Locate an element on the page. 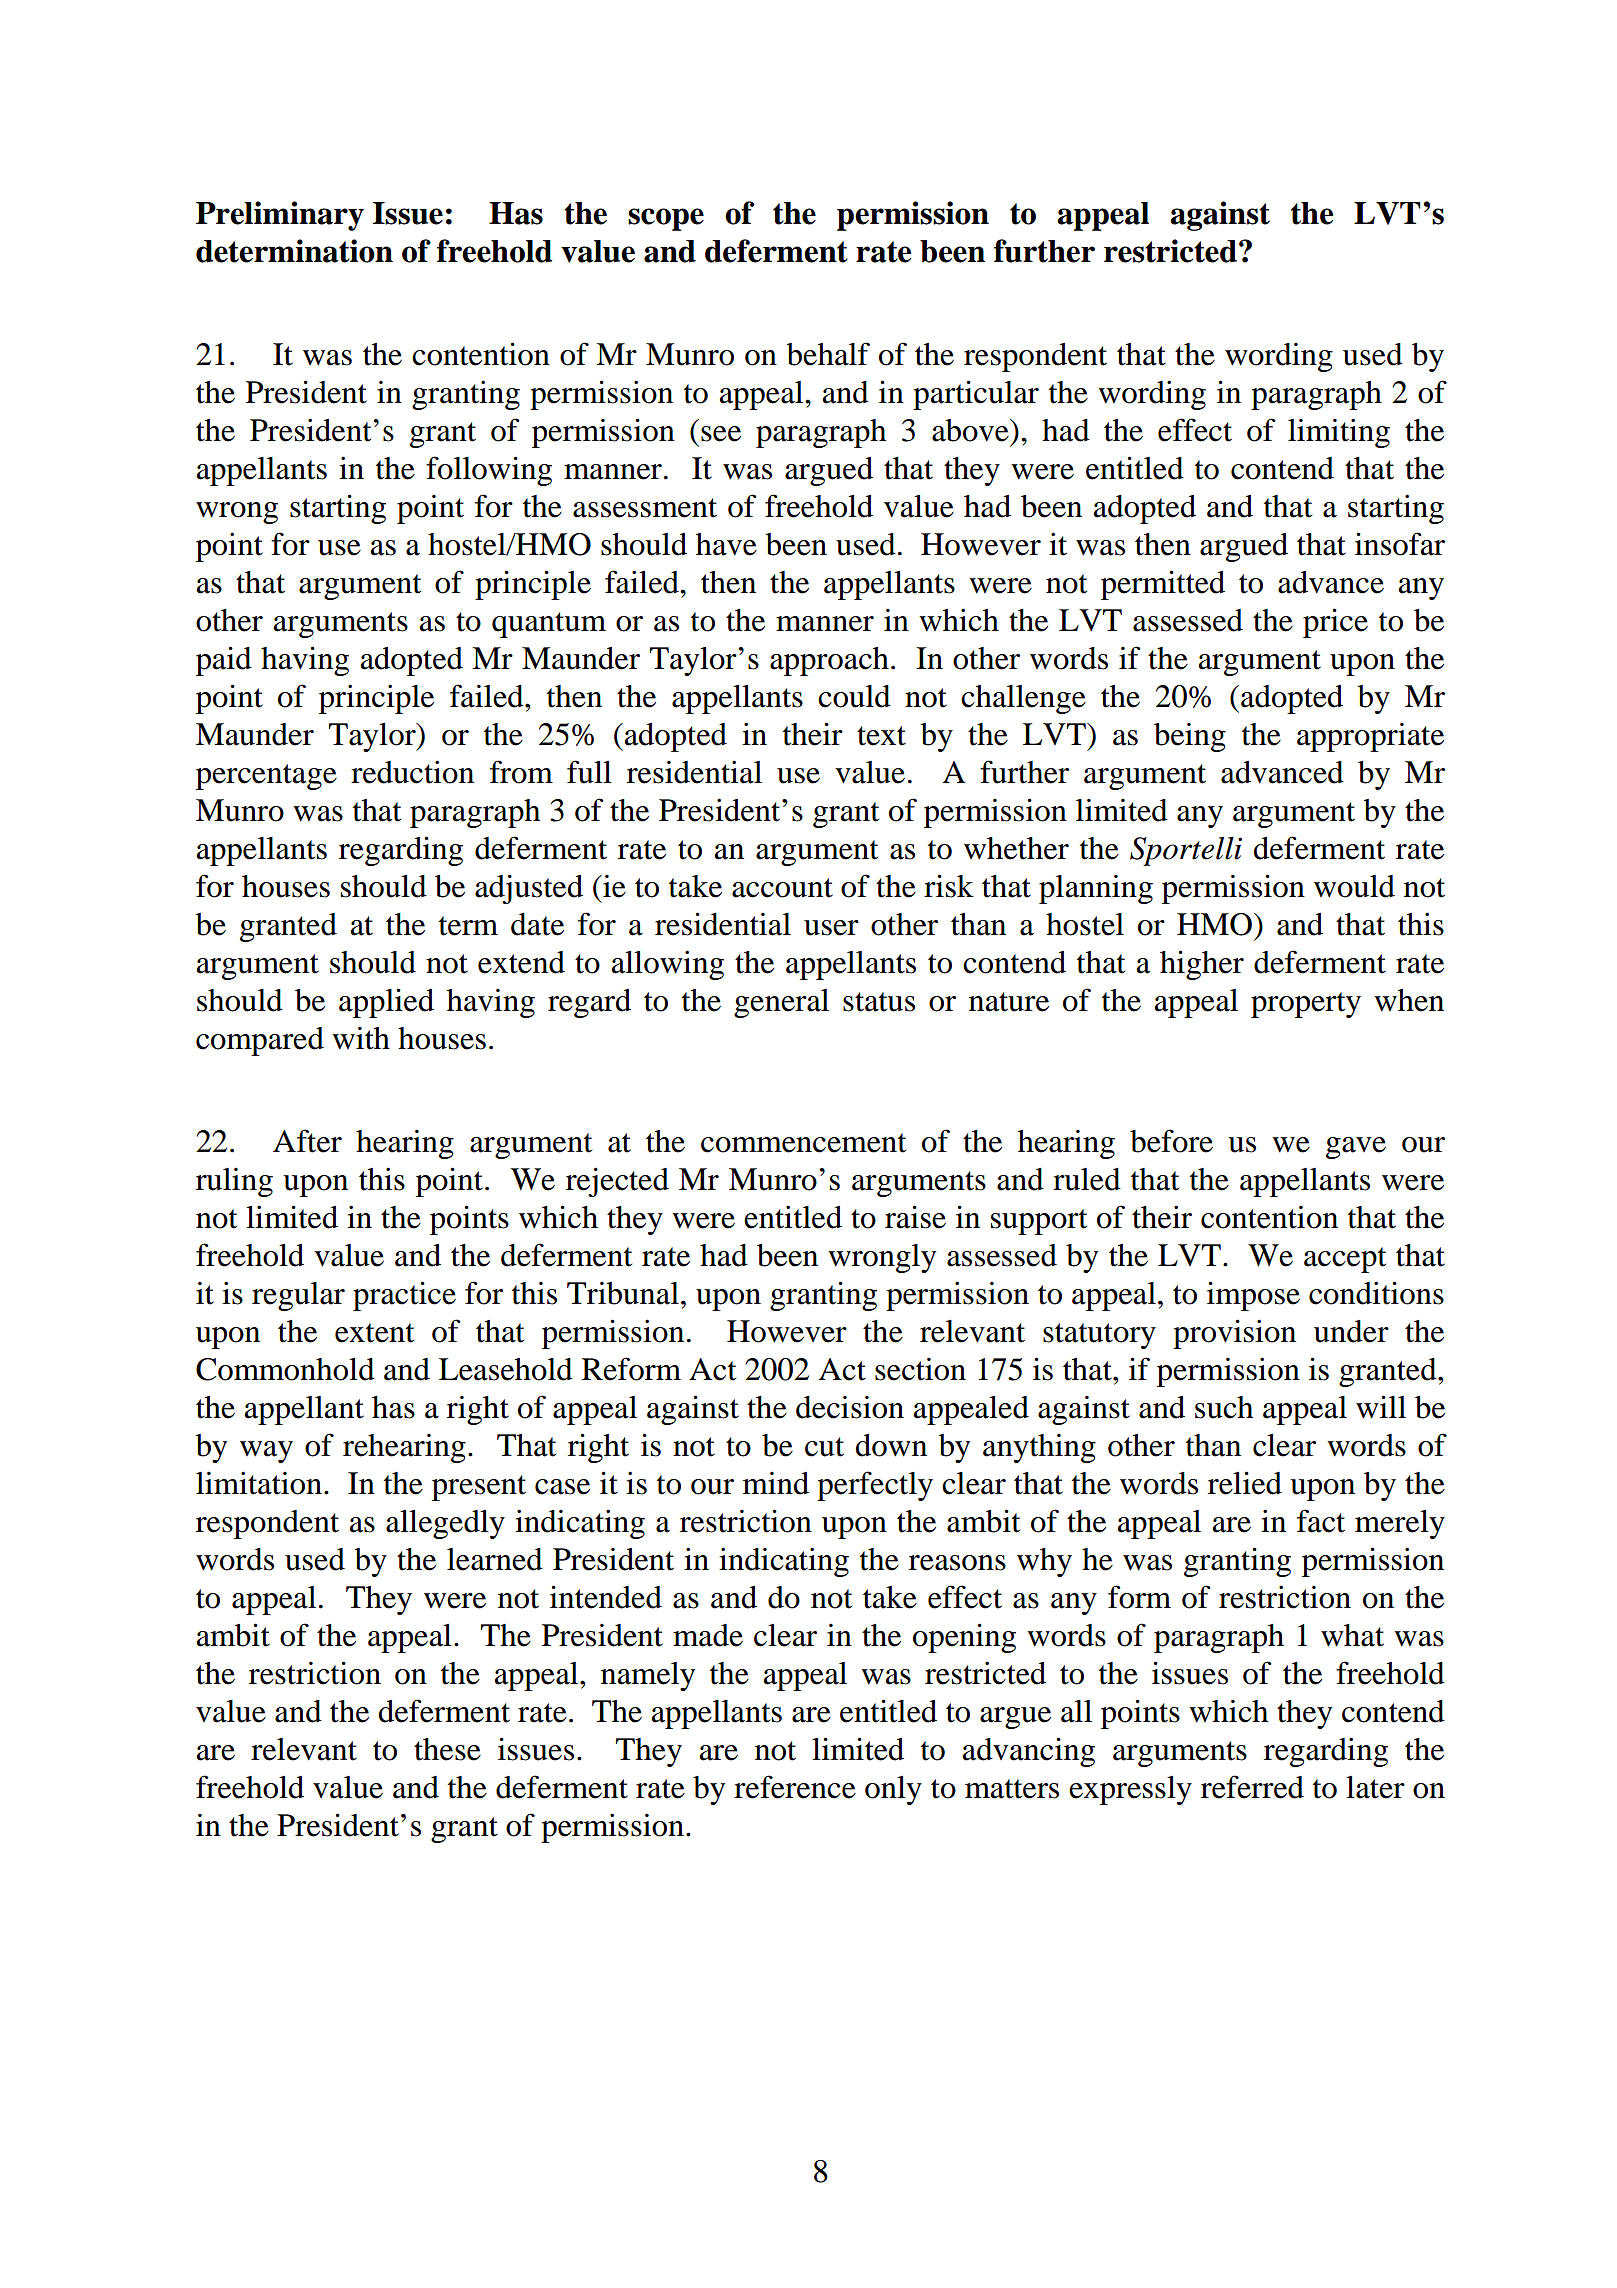 The height and width of the page is (2288, 1617). impose is located at coordinates (1253, 1296).
